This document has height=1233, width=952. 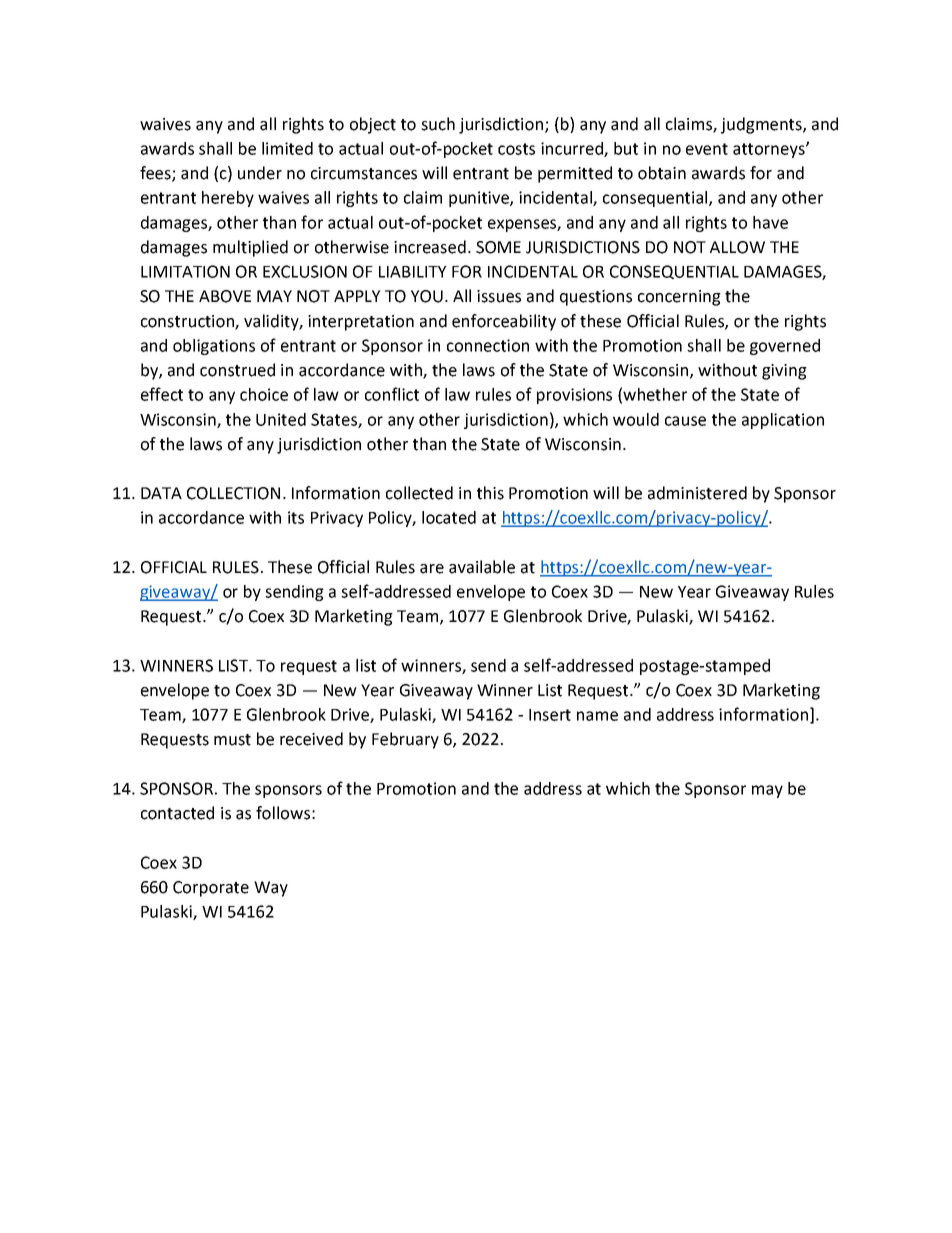 I want to click on costs, so click(x=516, y=149).
